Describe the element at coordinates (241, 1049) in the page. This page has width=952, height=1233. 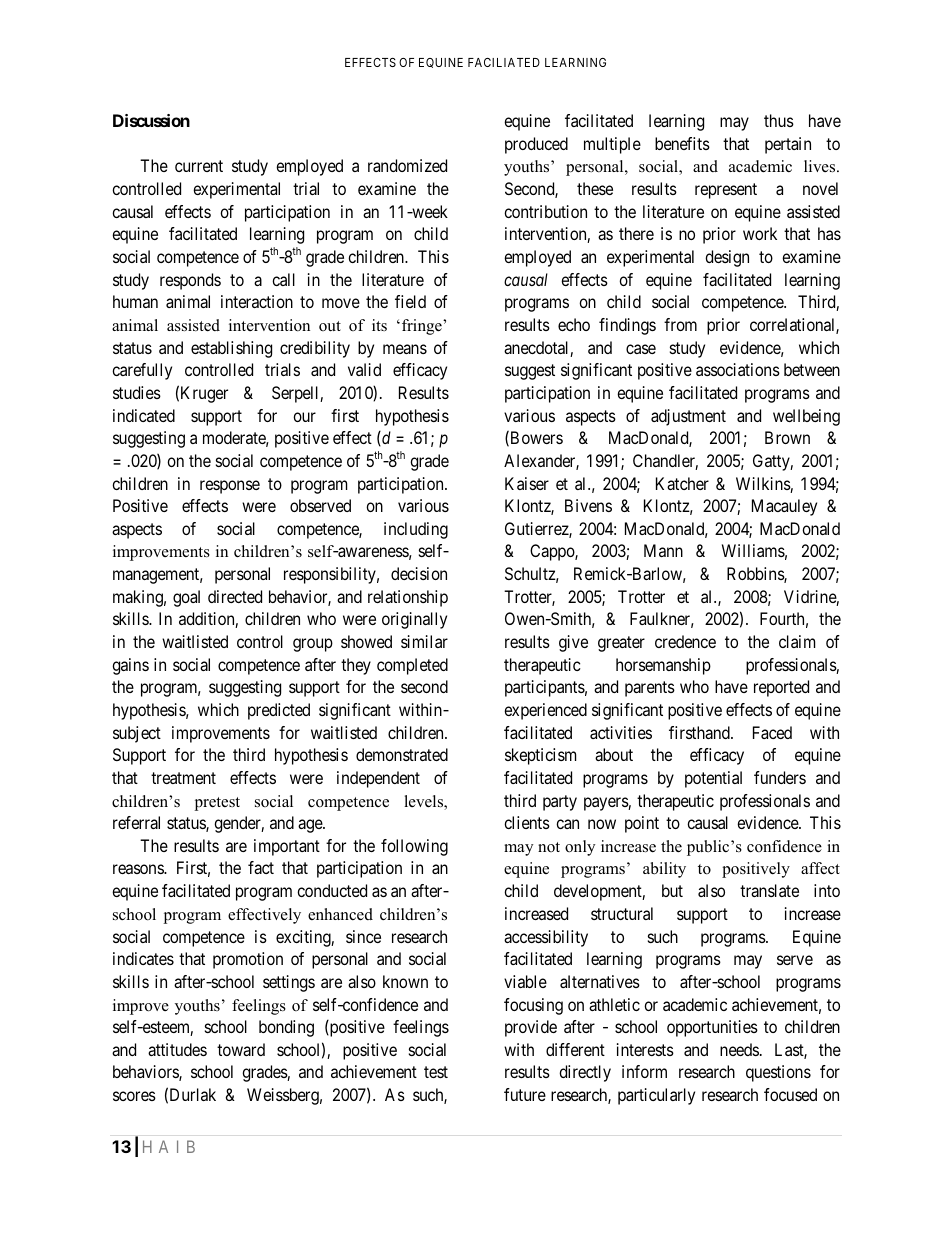
I see `toward` at that location.
